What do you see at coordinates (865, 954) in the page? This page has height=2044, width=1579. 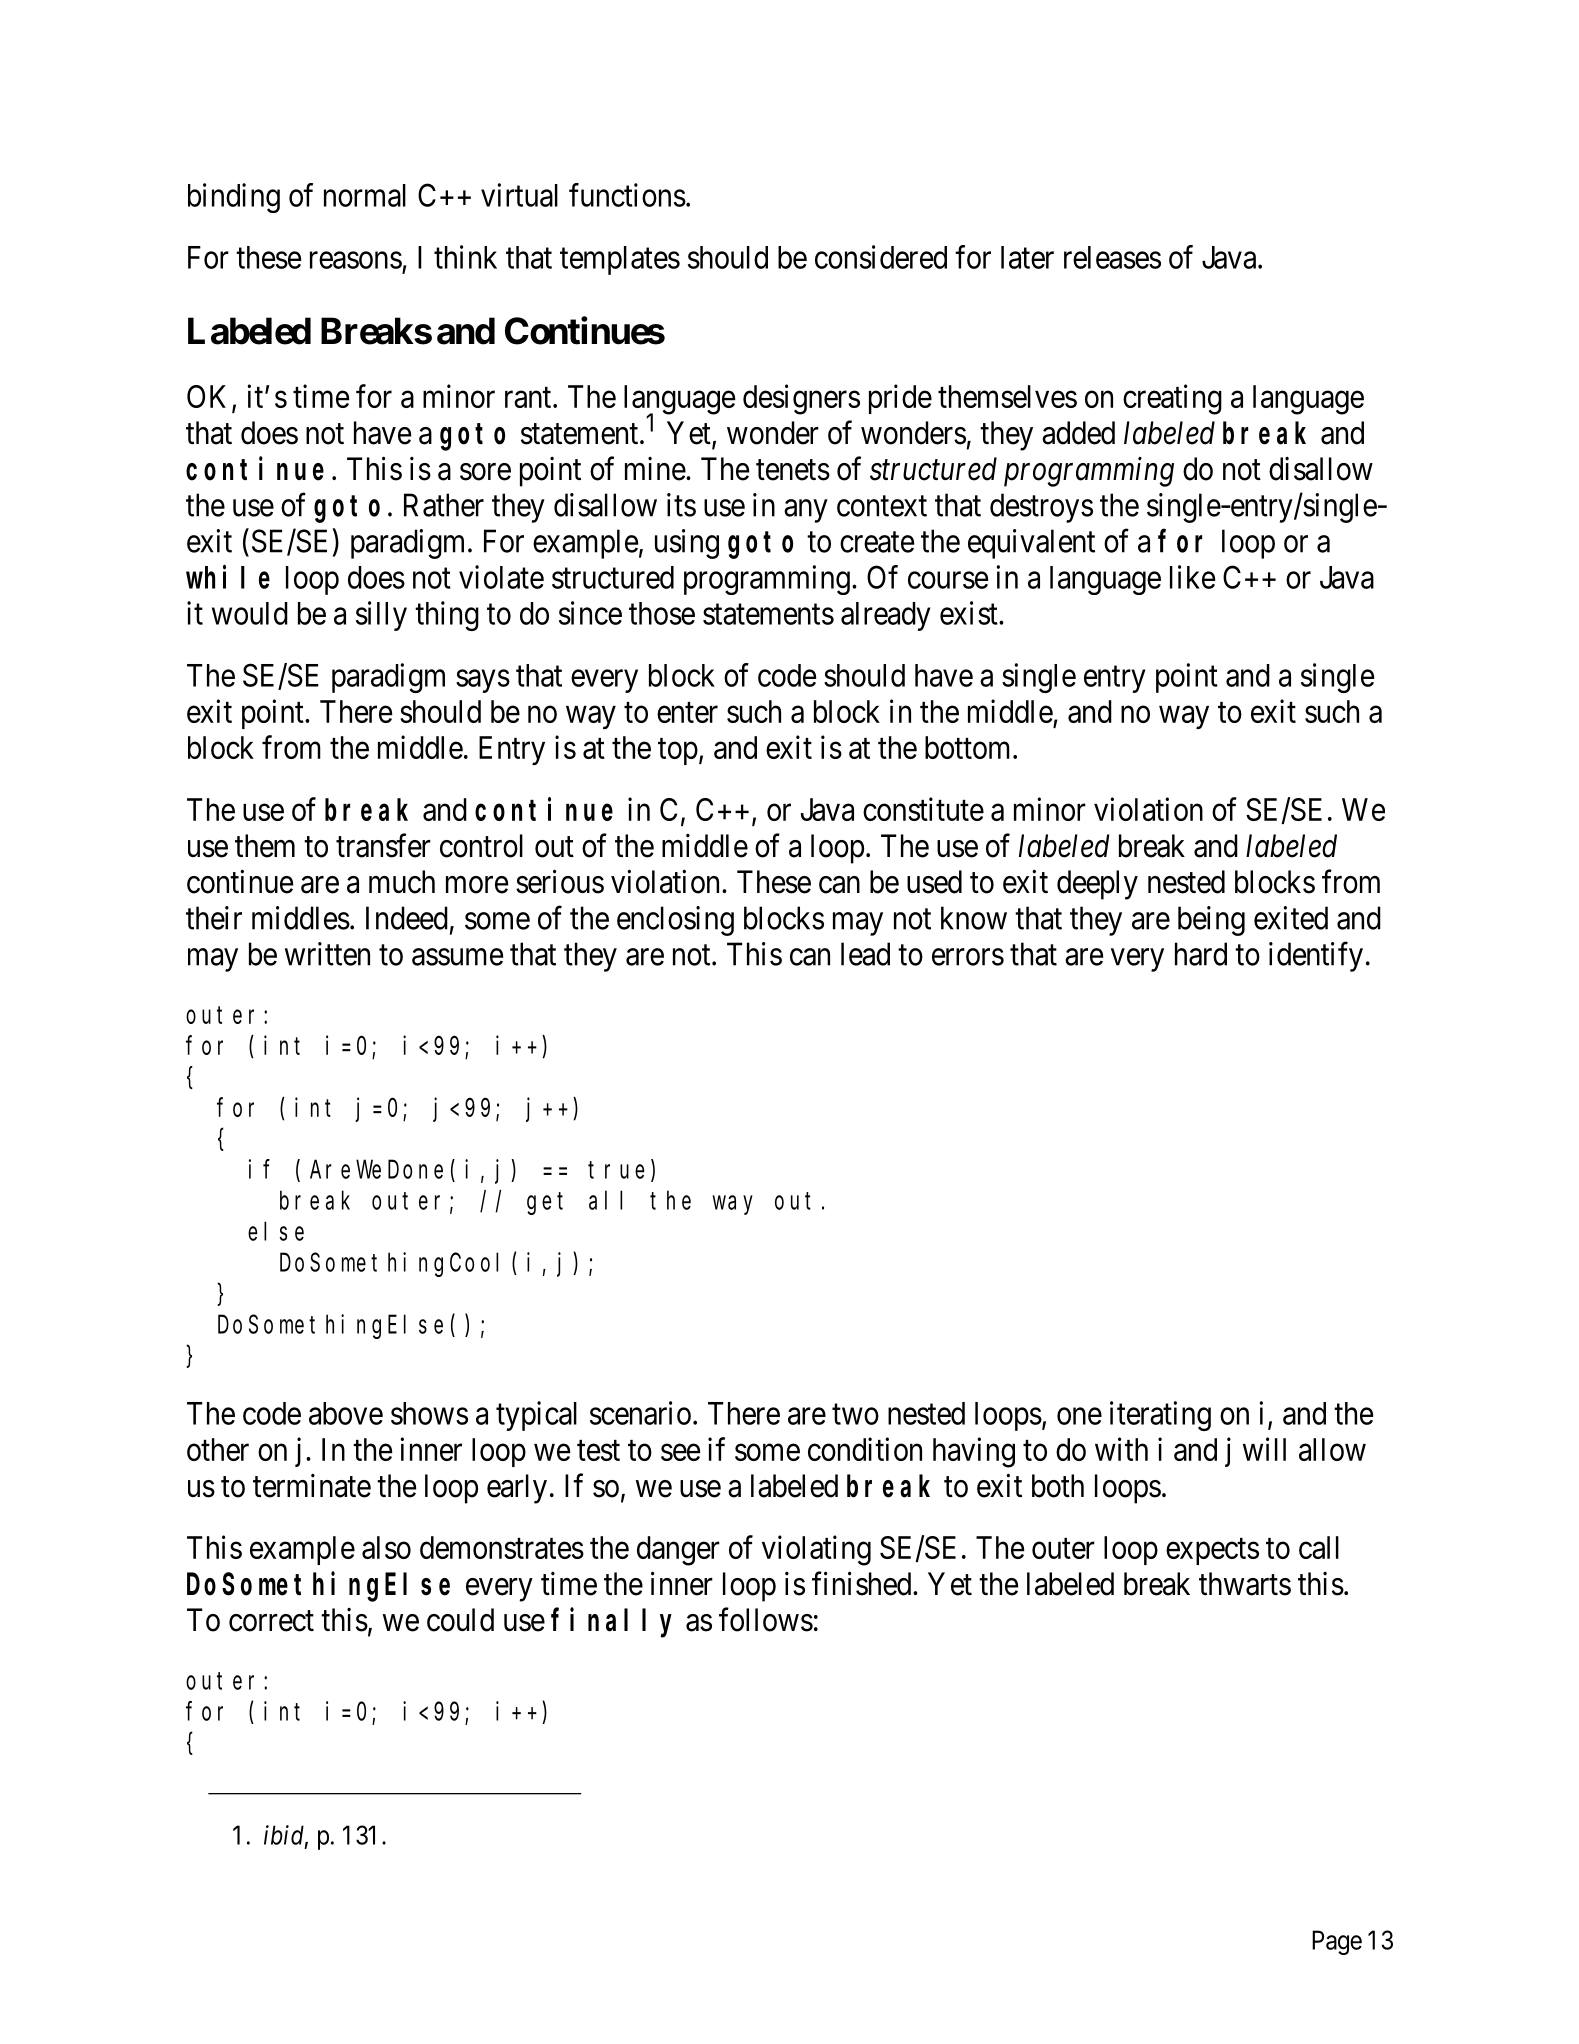 I see `lead` at bounding box center [865, 954].
